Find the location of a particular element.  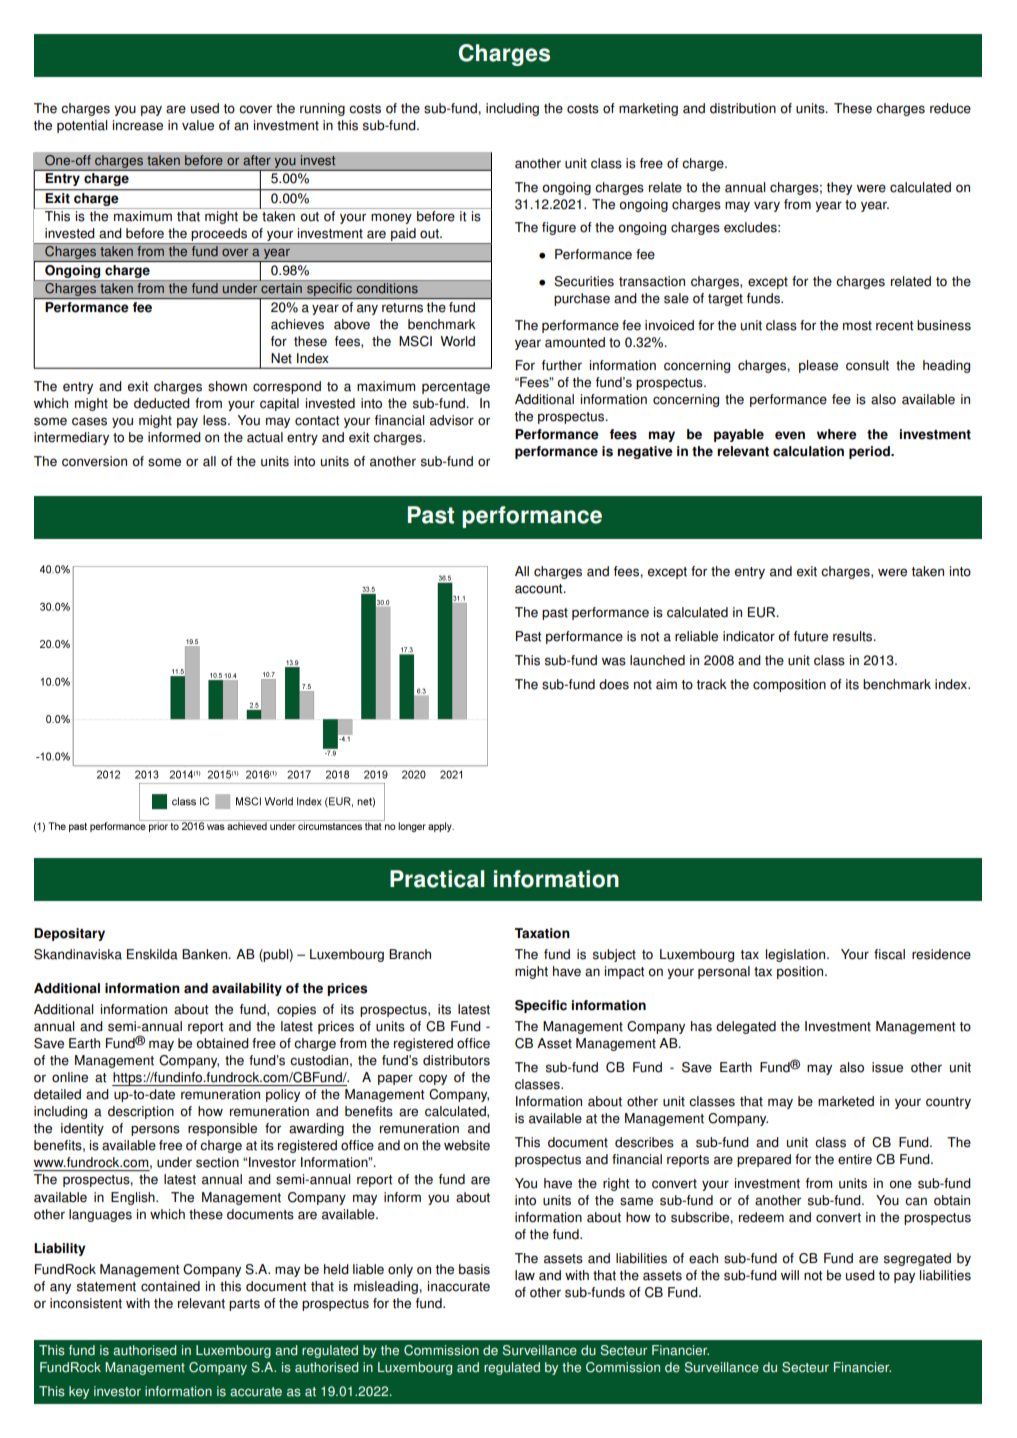

they is located at coordinates (839, 188).
